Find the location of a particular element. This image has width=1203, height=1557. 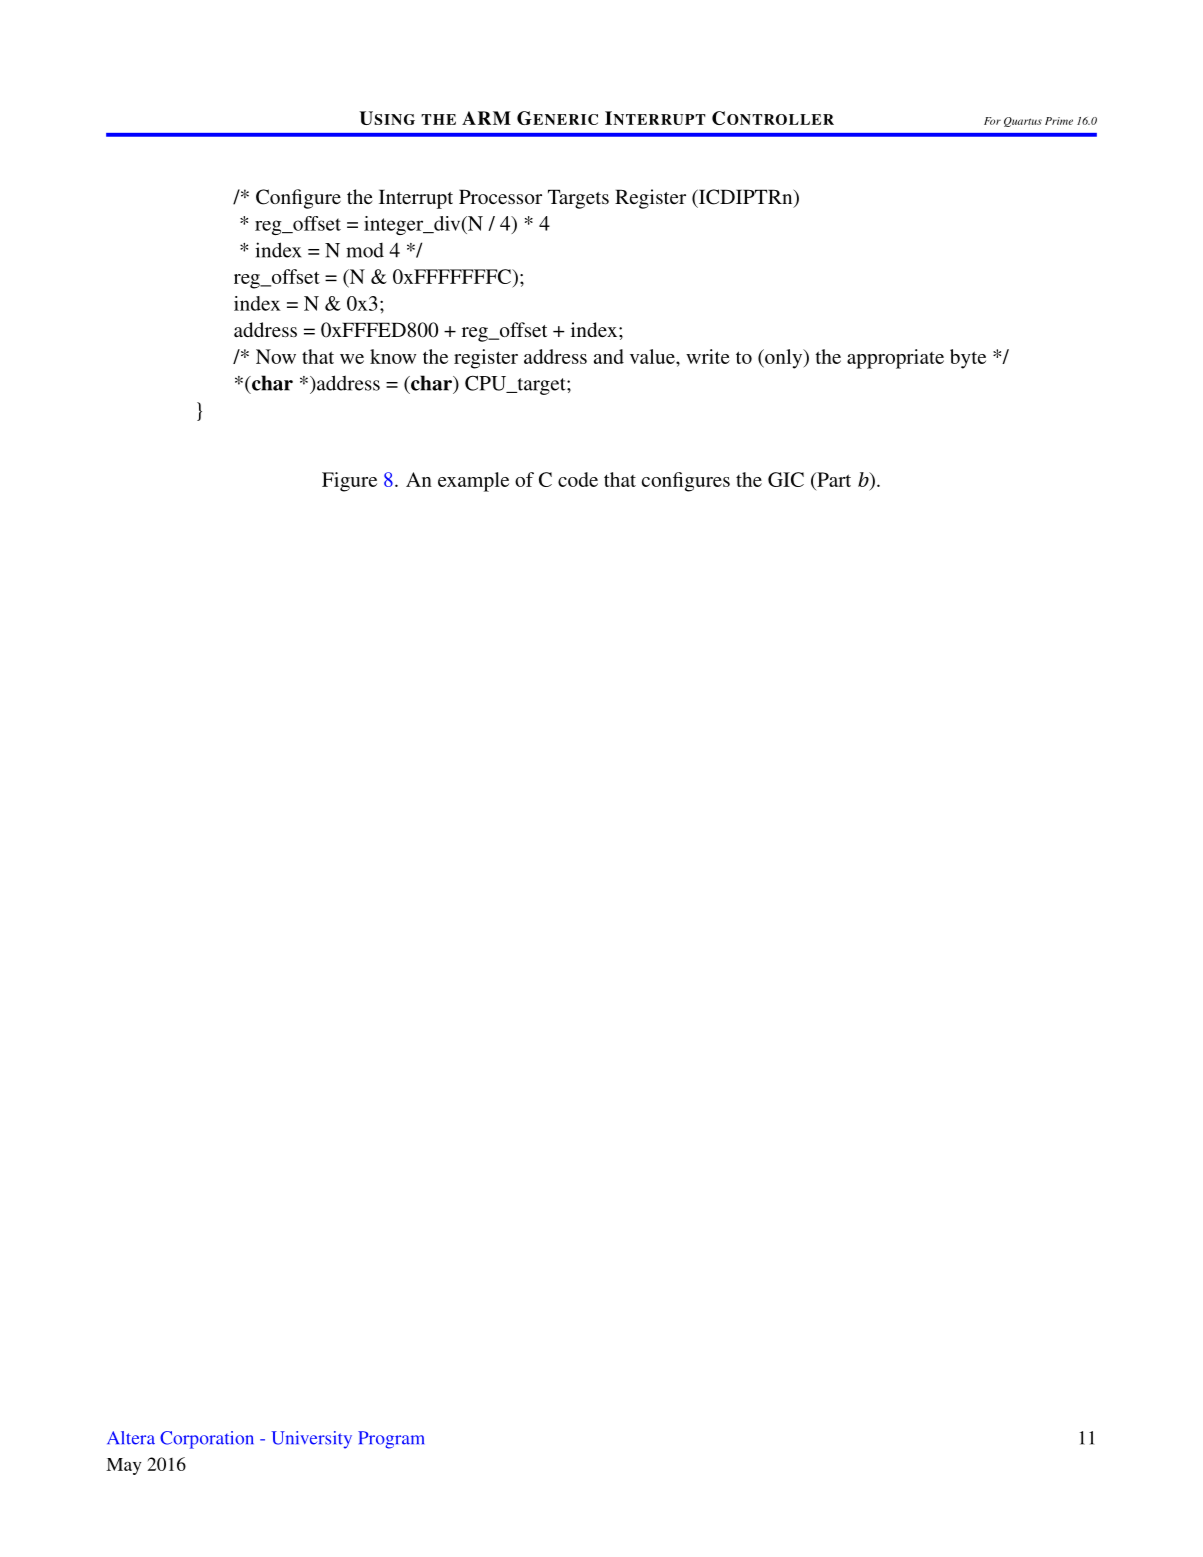

appropriate is located at coordinates (895, 359).
